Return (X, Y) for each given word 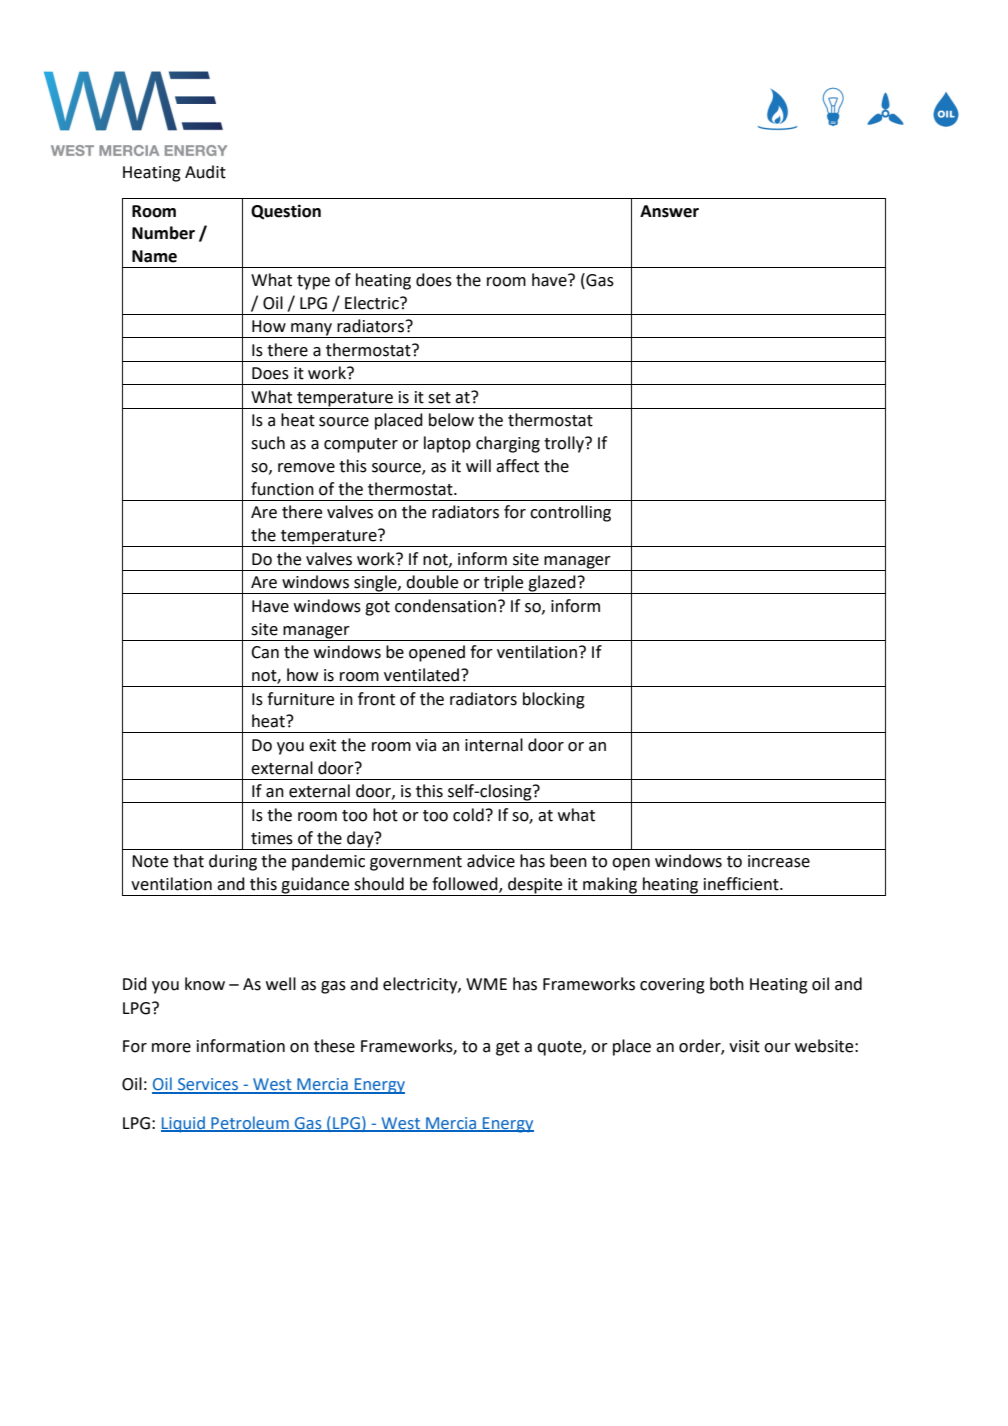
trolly (565, 444)
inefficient (742, 884)
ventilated (423, 675)
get (508, 1048)
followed (466, 885)
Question (286, 212)
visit (744, 1046)
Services (208, 1085)
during (233, 862)
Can (265, 652)
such (268, 443)
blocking (554, 700)
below (451, 420)
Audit (205, 172)
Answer (669, 211)
